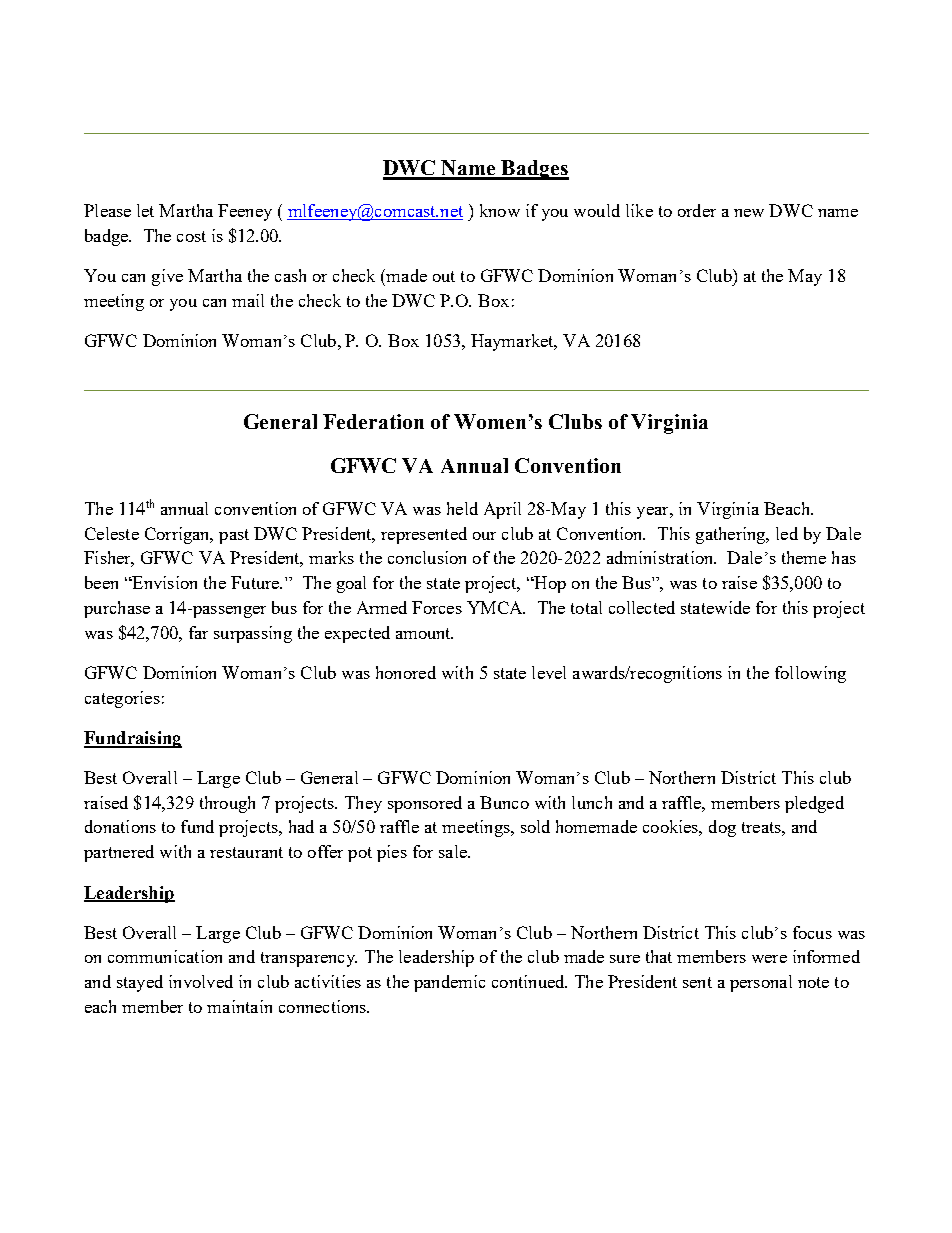  I want to click on new, so click(749, 213).
